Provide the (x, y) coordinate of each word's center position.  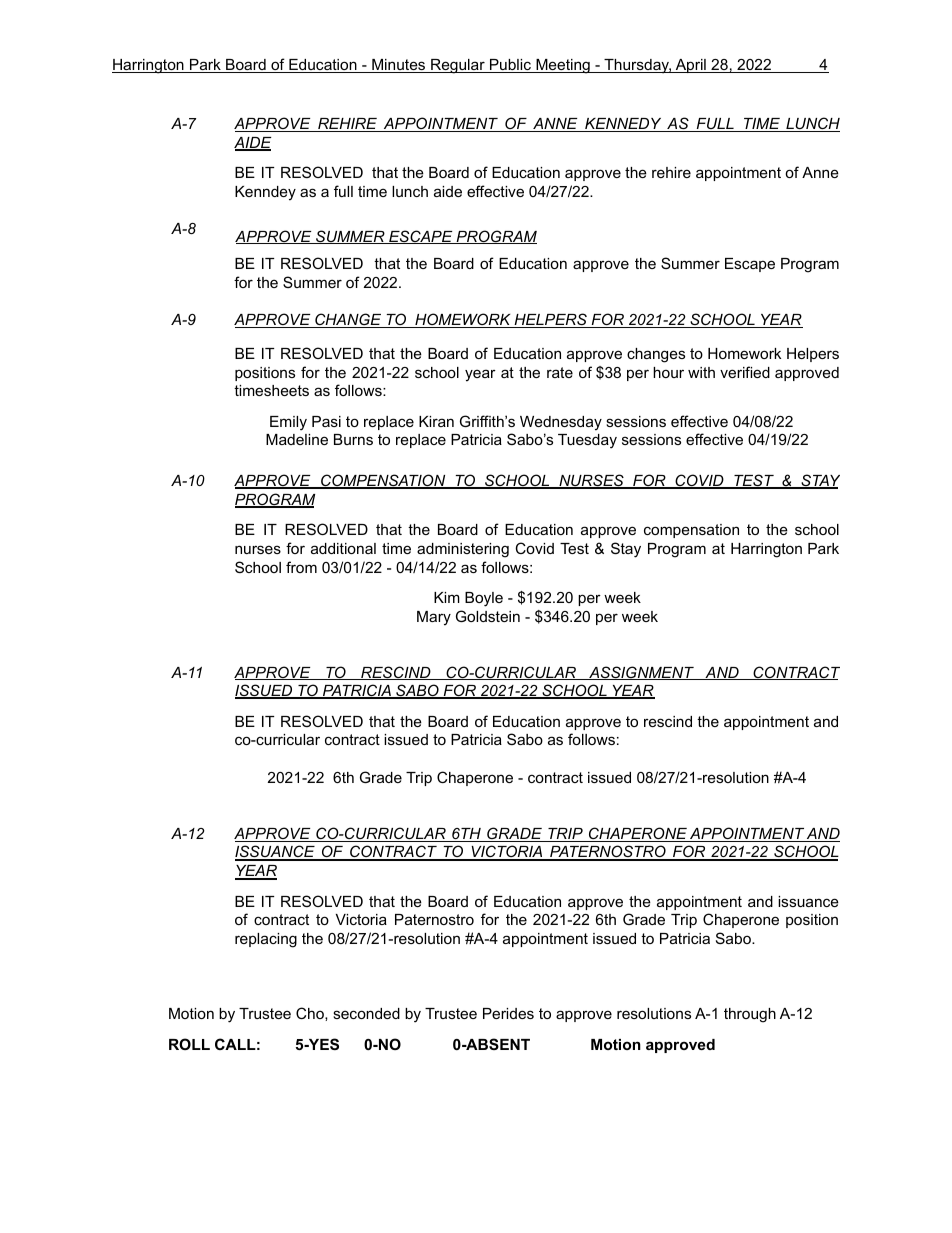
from (301, 567)
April (690, 66)
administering (463, 550)
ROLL (189, 1044)
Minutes (399, 66)
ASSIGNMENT (641, 673)
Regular (458, 66)
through (750, 1015)
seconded (366, 1013)
